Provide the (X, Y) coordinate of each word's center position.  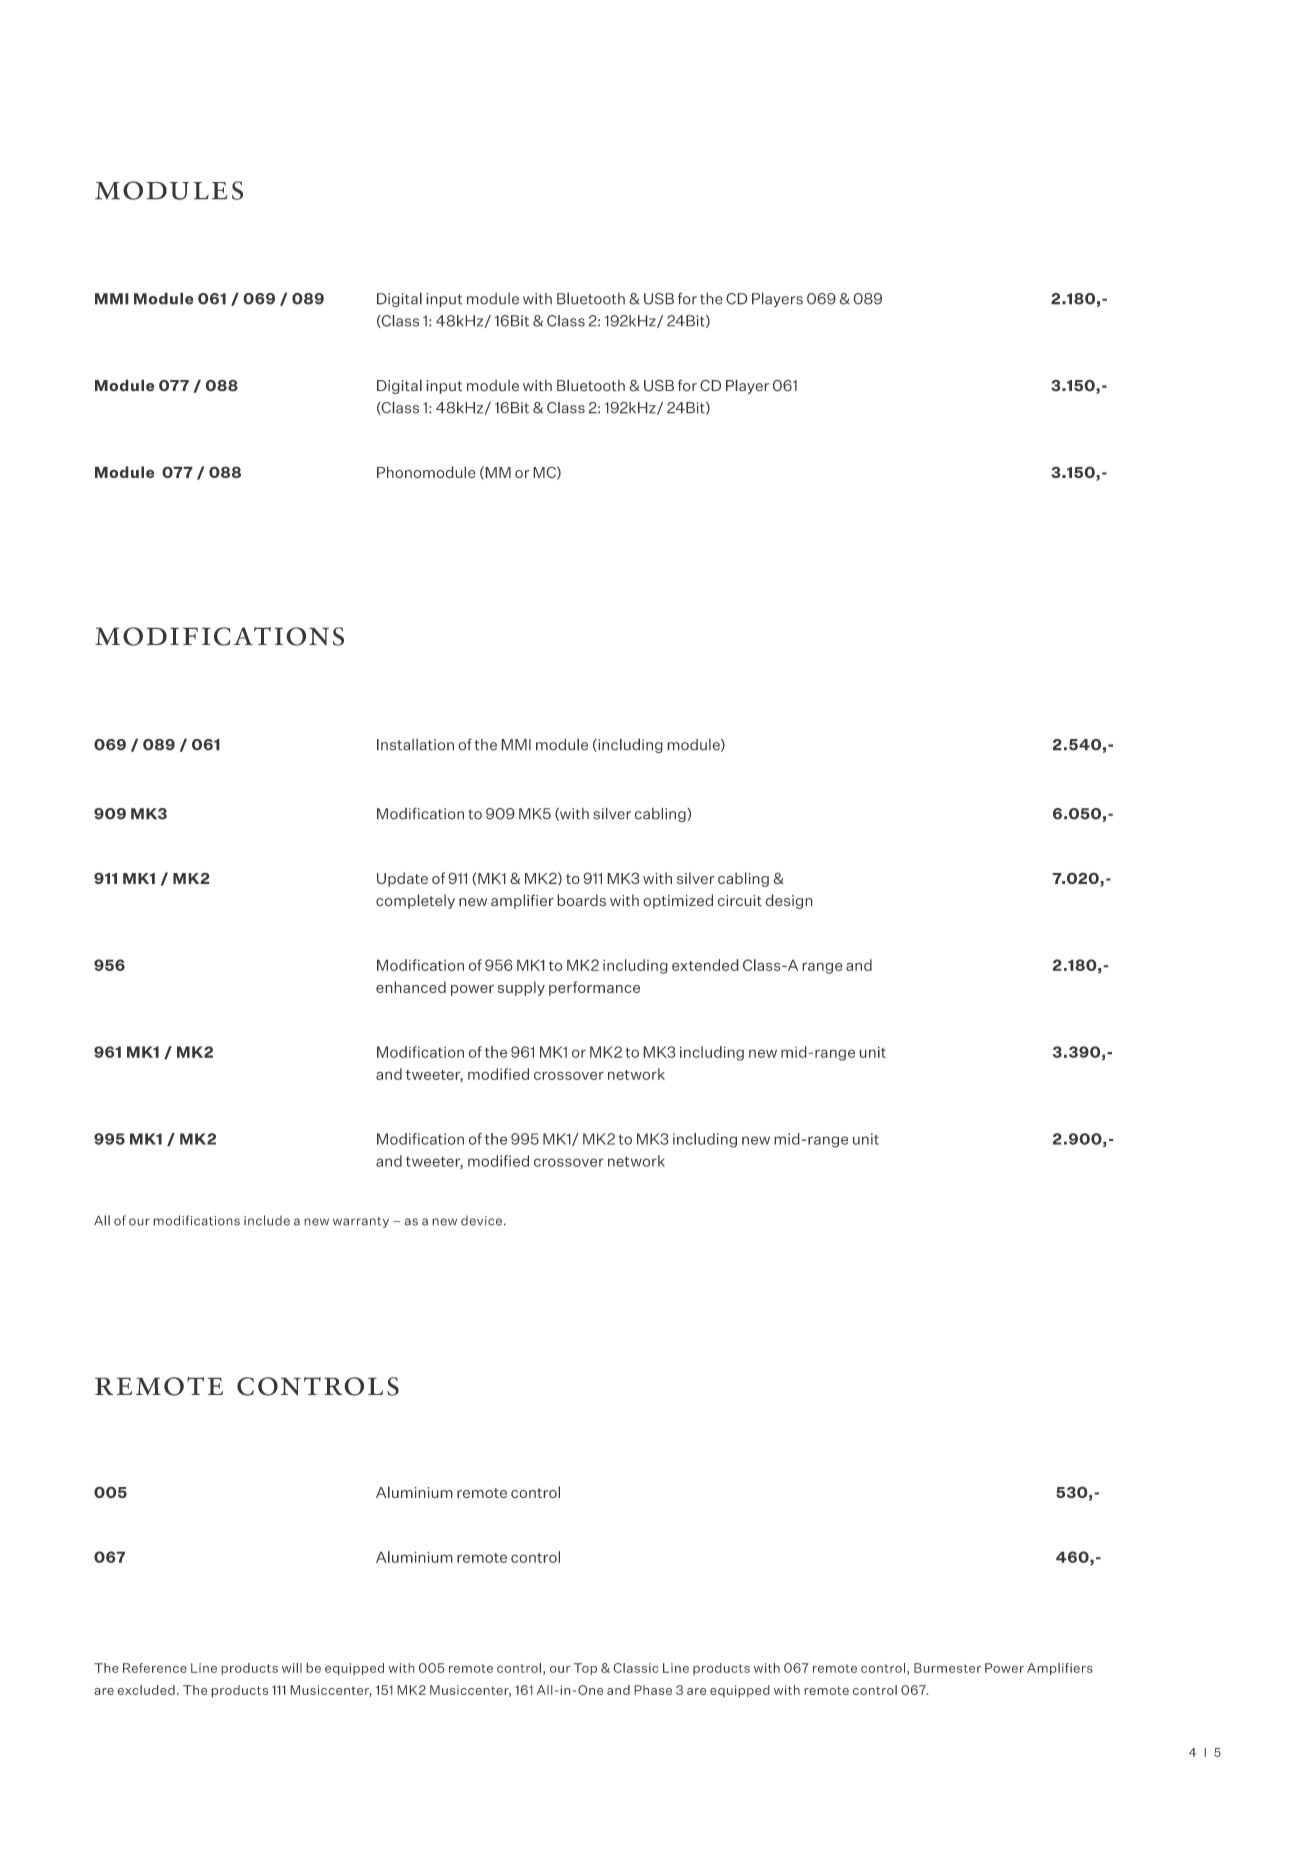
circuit (740, 901)
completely (415, 901)
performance (594, 988)
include (267, 1220)
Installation (415, 745)
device (481, 1220)
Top (585, 1669)
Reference (155, 1668)
